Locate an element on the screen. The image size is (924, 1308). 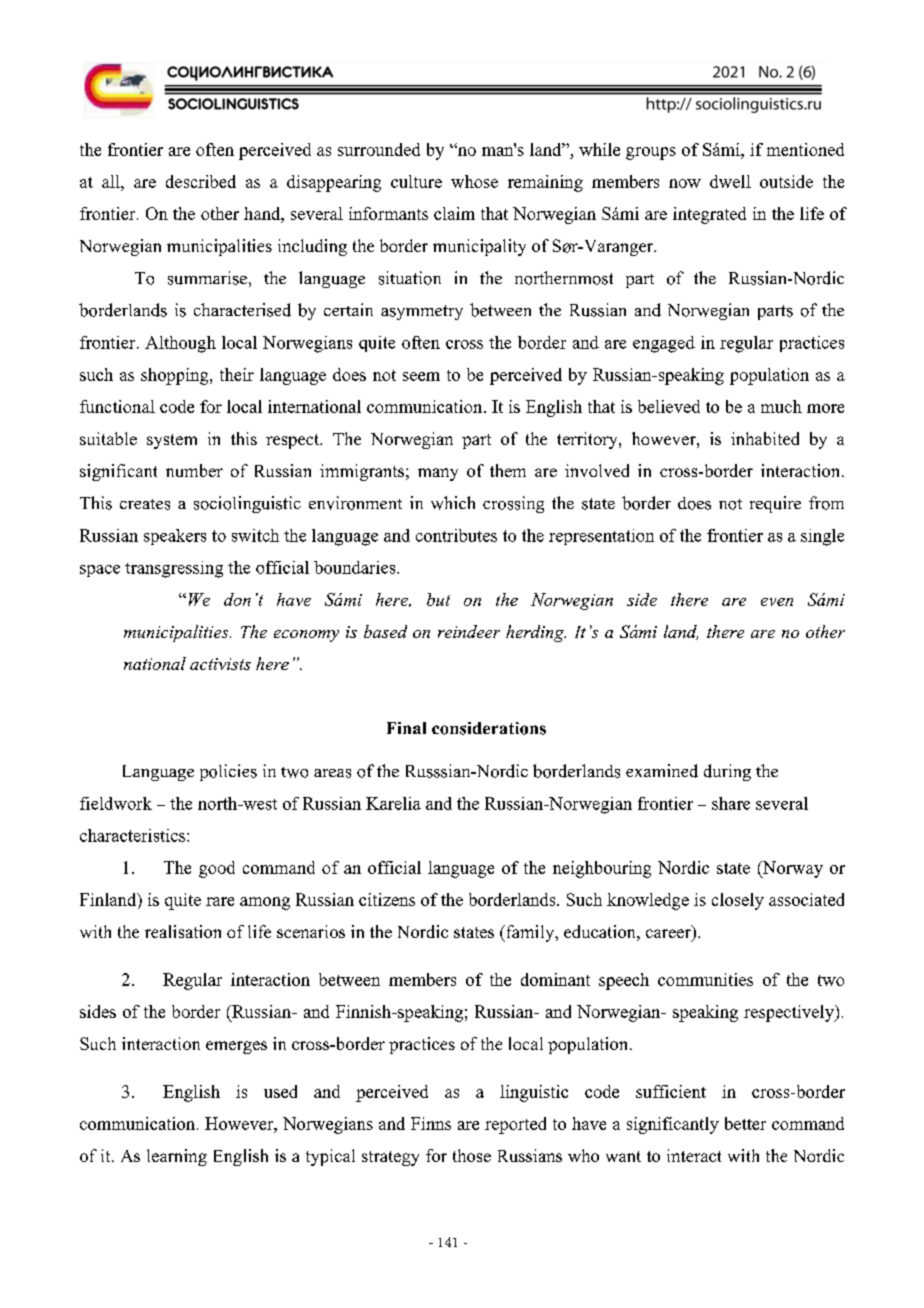
dwell is located at coordinates (730, 181).
